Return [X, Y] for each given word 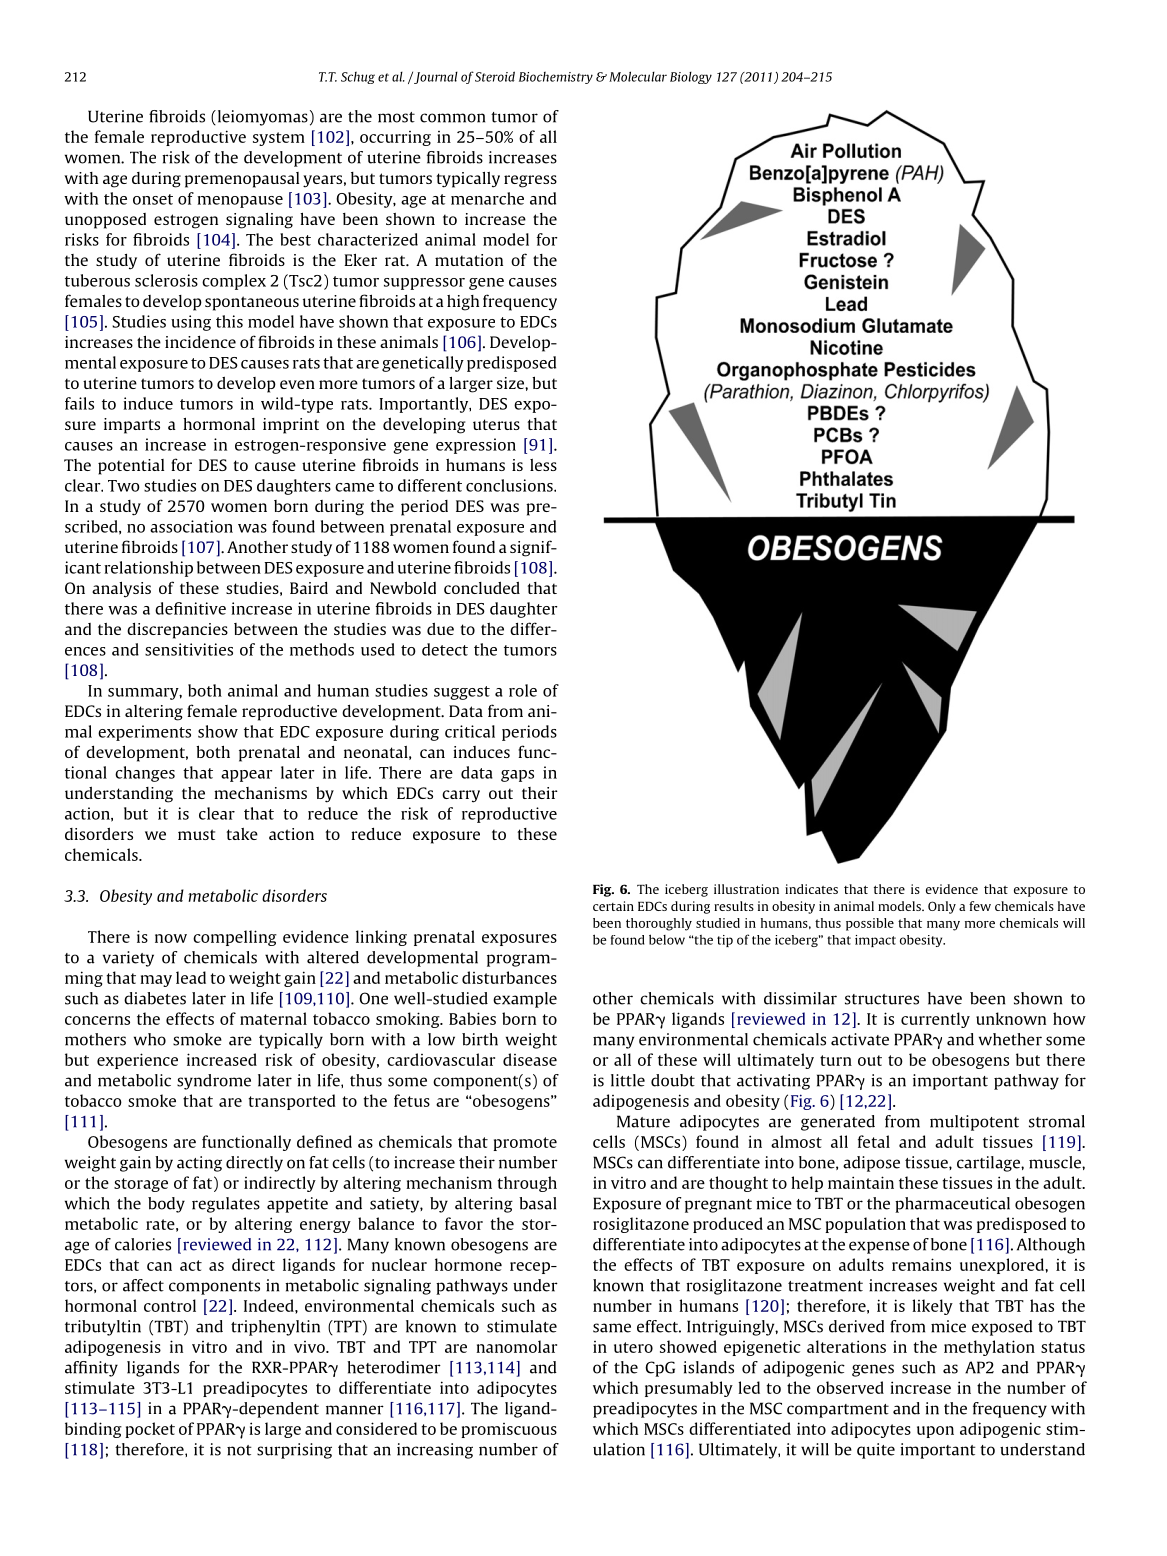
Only [942, 907]
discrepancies [177, 630]
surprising [294, 1451]
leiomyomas [261, 118]
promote [525, 1144]
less [543, 465]
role [523, 690]
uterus [496, 424]
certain [613, 906]
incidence [200, 341]
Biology [691, 78]
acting [199, 1164]
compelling [235, 938]
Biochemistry [556, 78]
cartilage [989, 1164]
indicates [811, 889]
